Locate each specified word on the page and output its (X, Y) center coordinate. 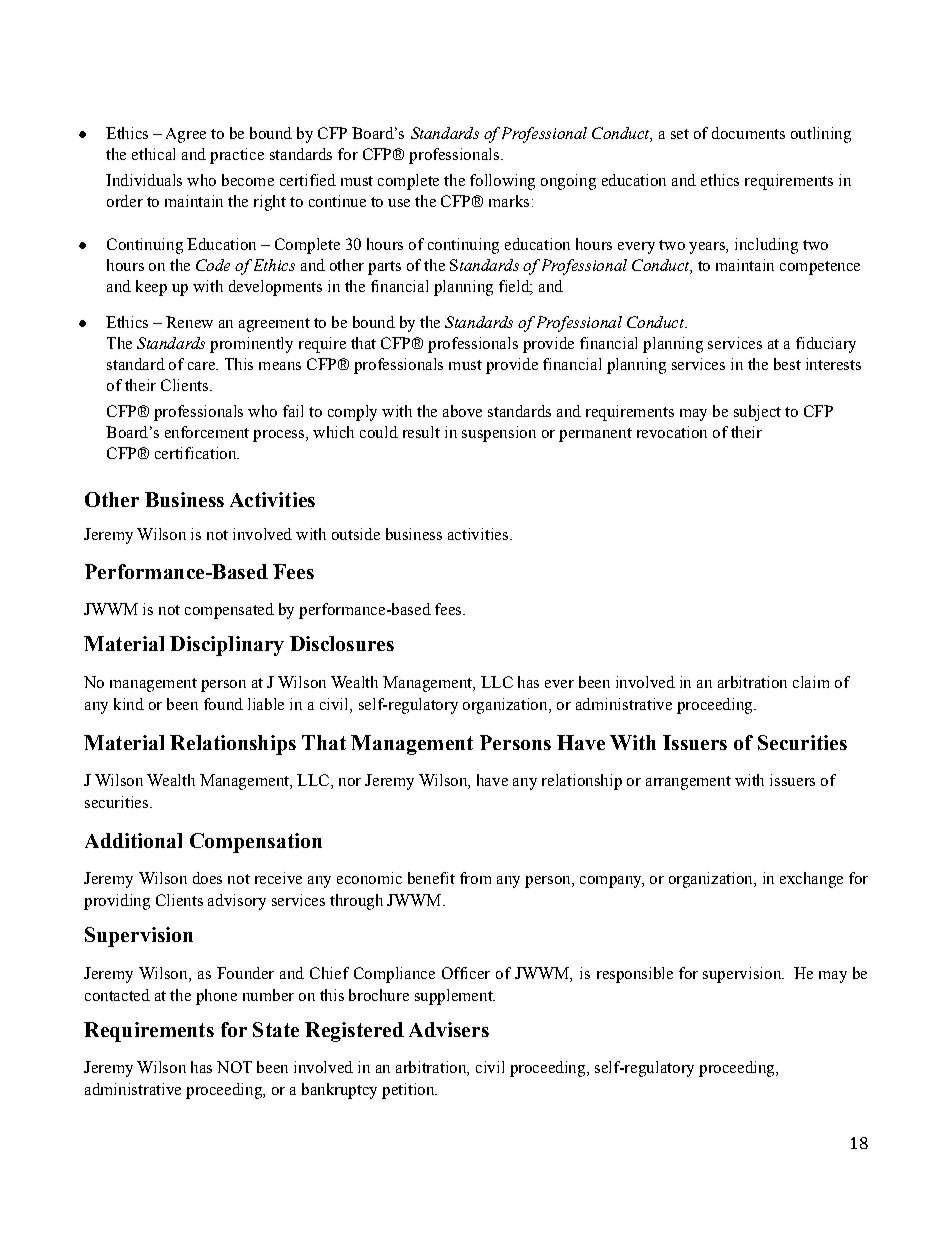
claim (811, 682)
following (502, 182)
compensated (229, 611)
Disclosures (342, 643)
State (276, 1029)
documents (748, 133)
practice (237, 156)
